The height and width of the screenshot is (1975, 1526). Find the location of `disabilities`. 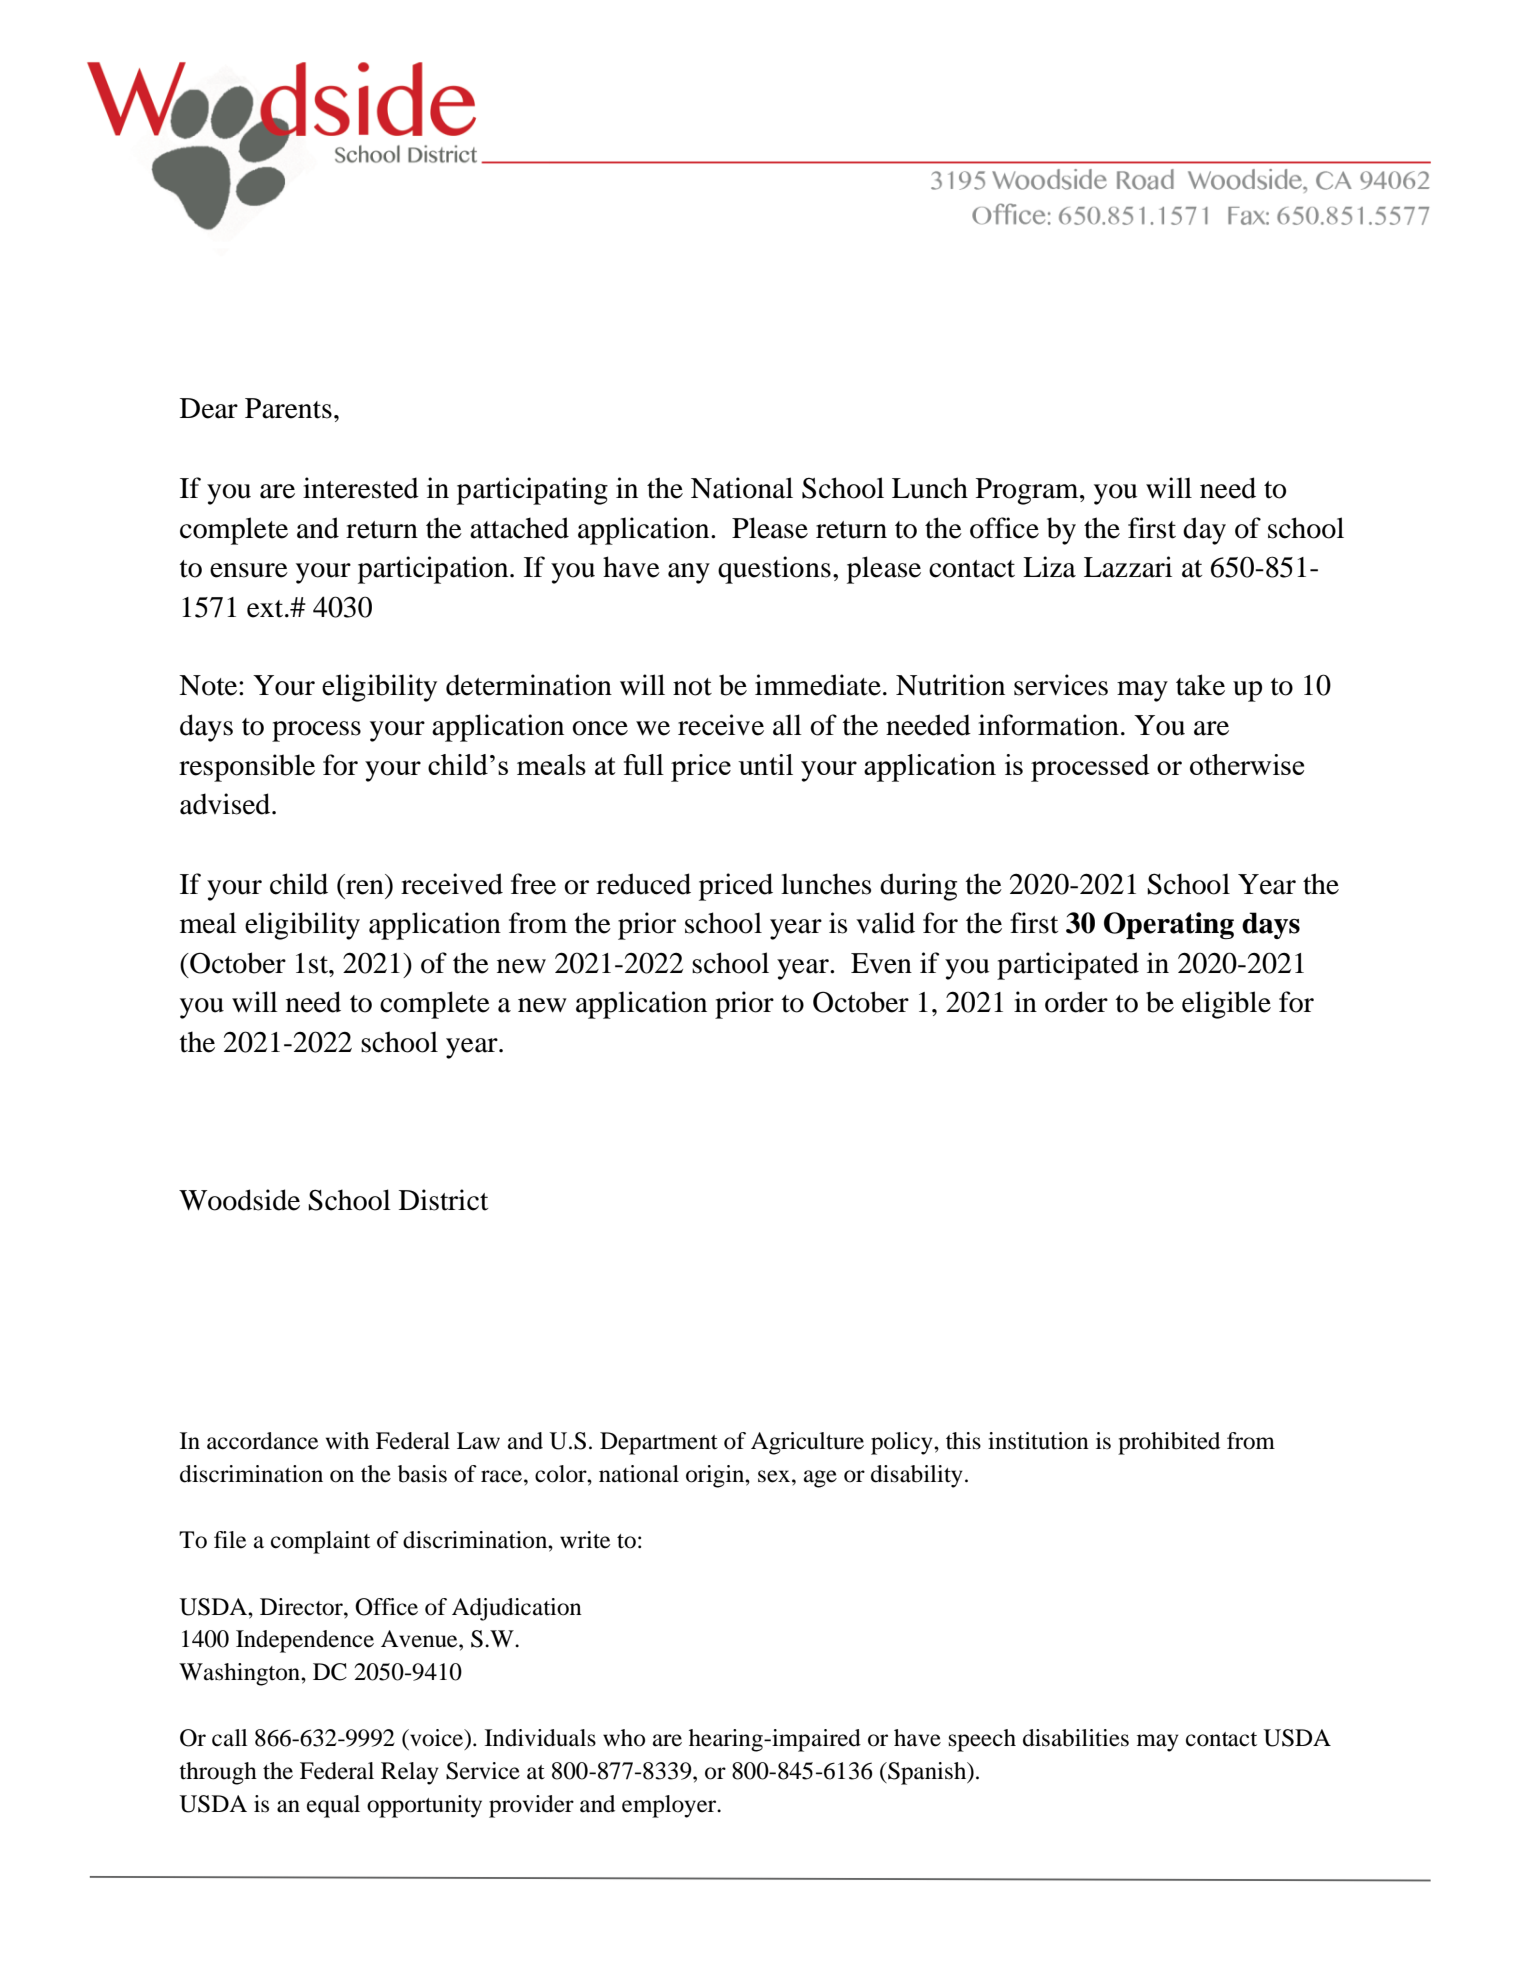

disabilities is located at coordinates (1076, 1738).
